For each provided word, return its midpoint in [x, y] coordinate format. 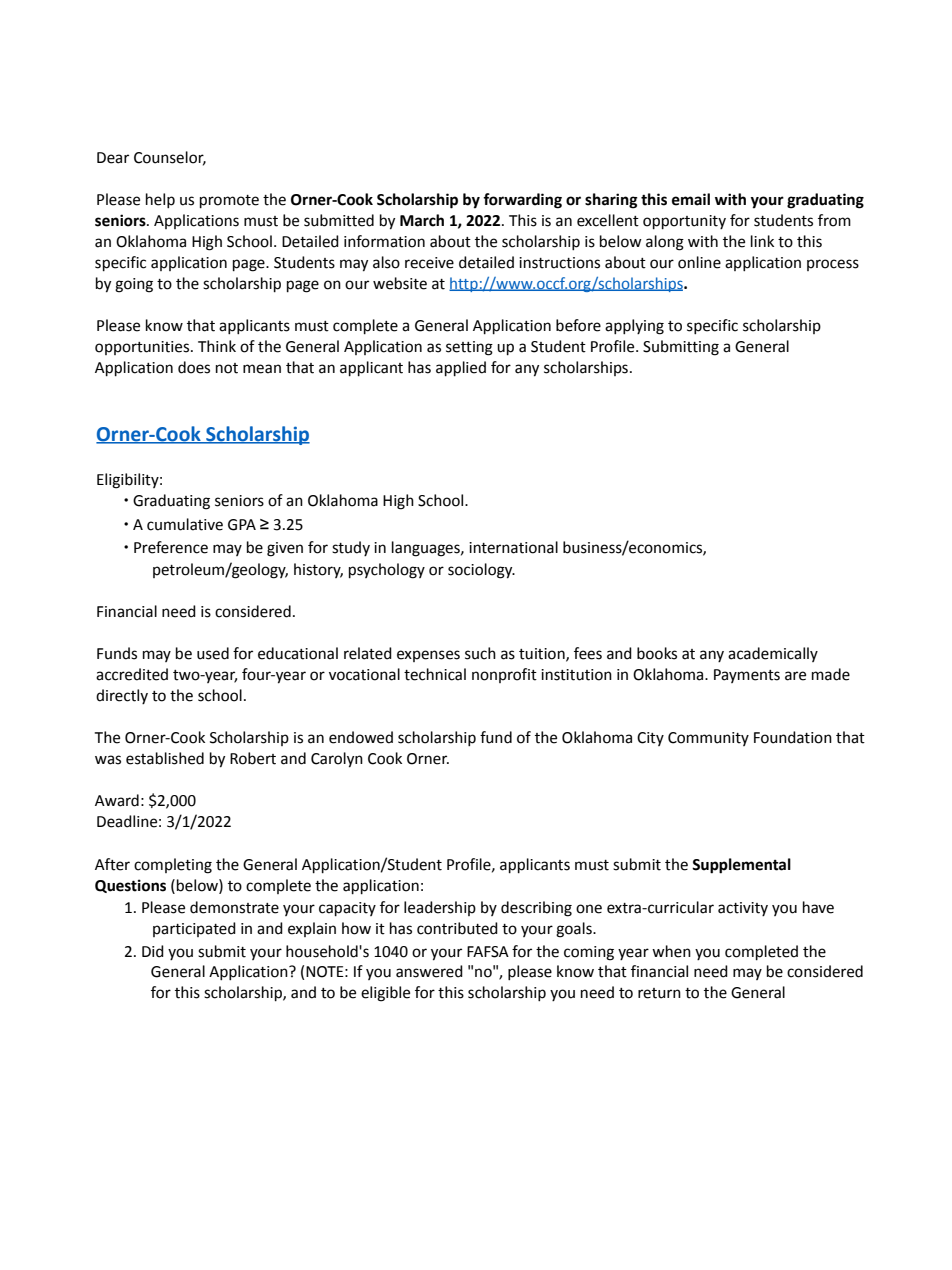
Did [153, 951]
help [160, 200]
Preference [171, 547]
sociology [481, 571]
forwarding [522, 201]
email [691, 199]
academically [773, 654]
